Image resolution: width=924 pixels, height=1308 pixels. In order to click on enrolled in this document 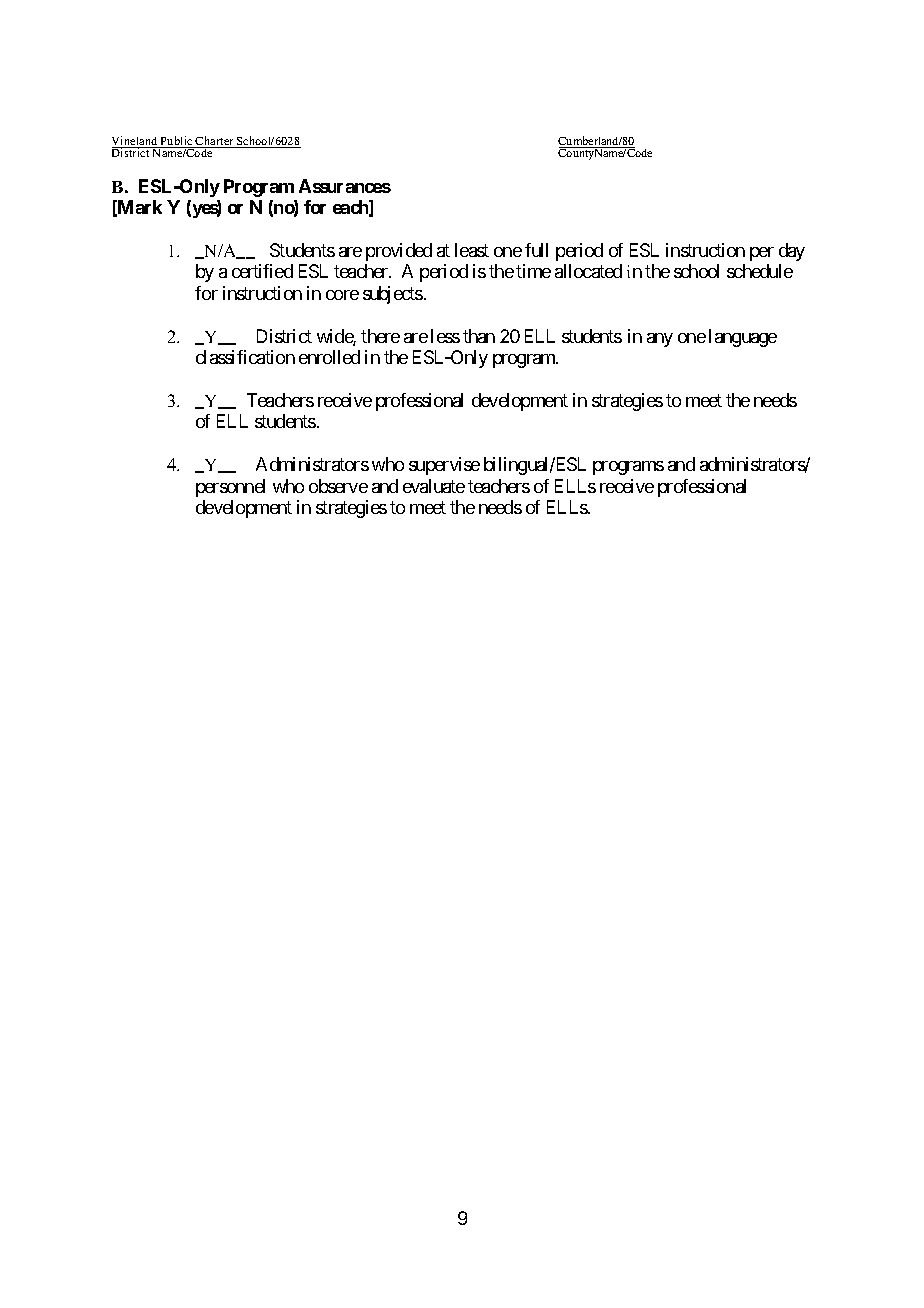, I will do `click(329, 357)`.
